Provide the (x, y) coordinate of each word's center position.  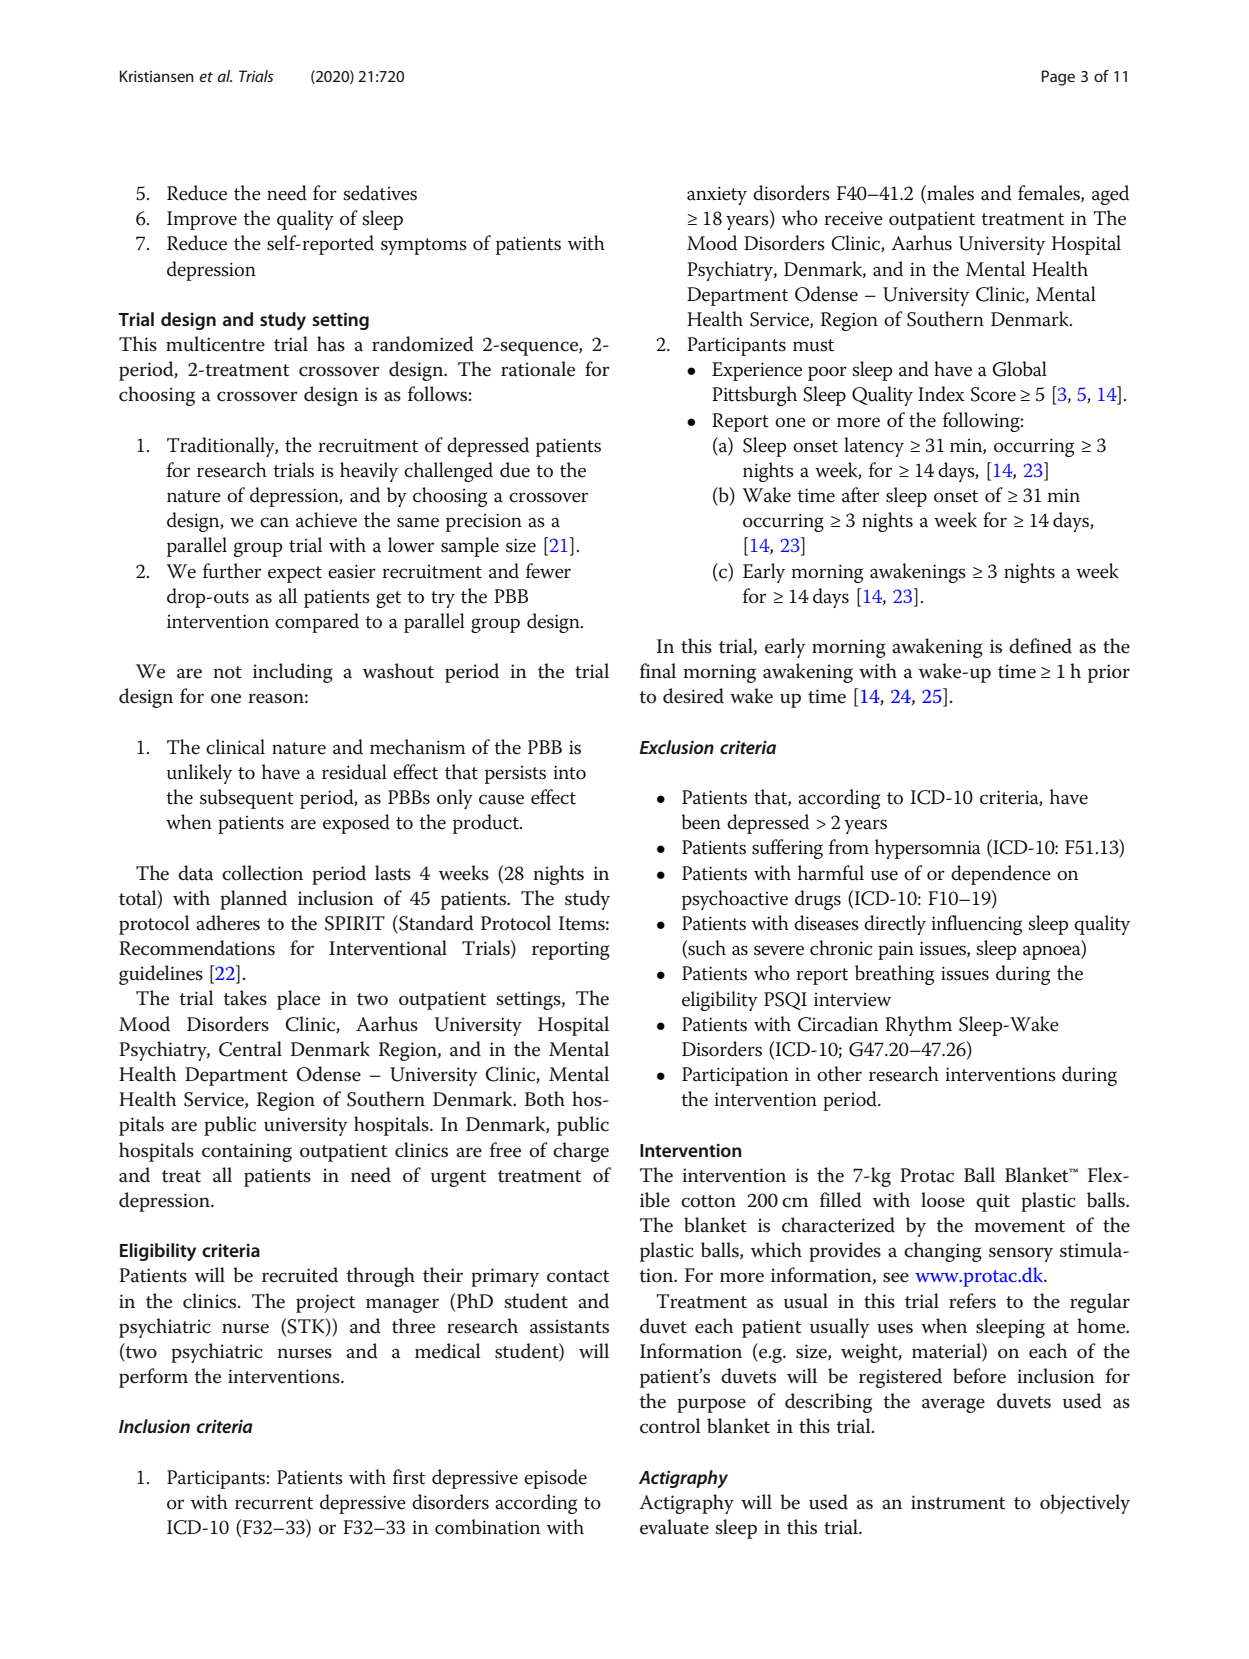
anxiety (717, 195)
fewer (548, 571)
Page (1058, 78)
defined (1040, 646)
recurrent (274, 1503)
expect (295, 574)
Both (545, 1099)
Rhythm (918, 1026)
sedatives (380, 193)
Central (250, 1049)
